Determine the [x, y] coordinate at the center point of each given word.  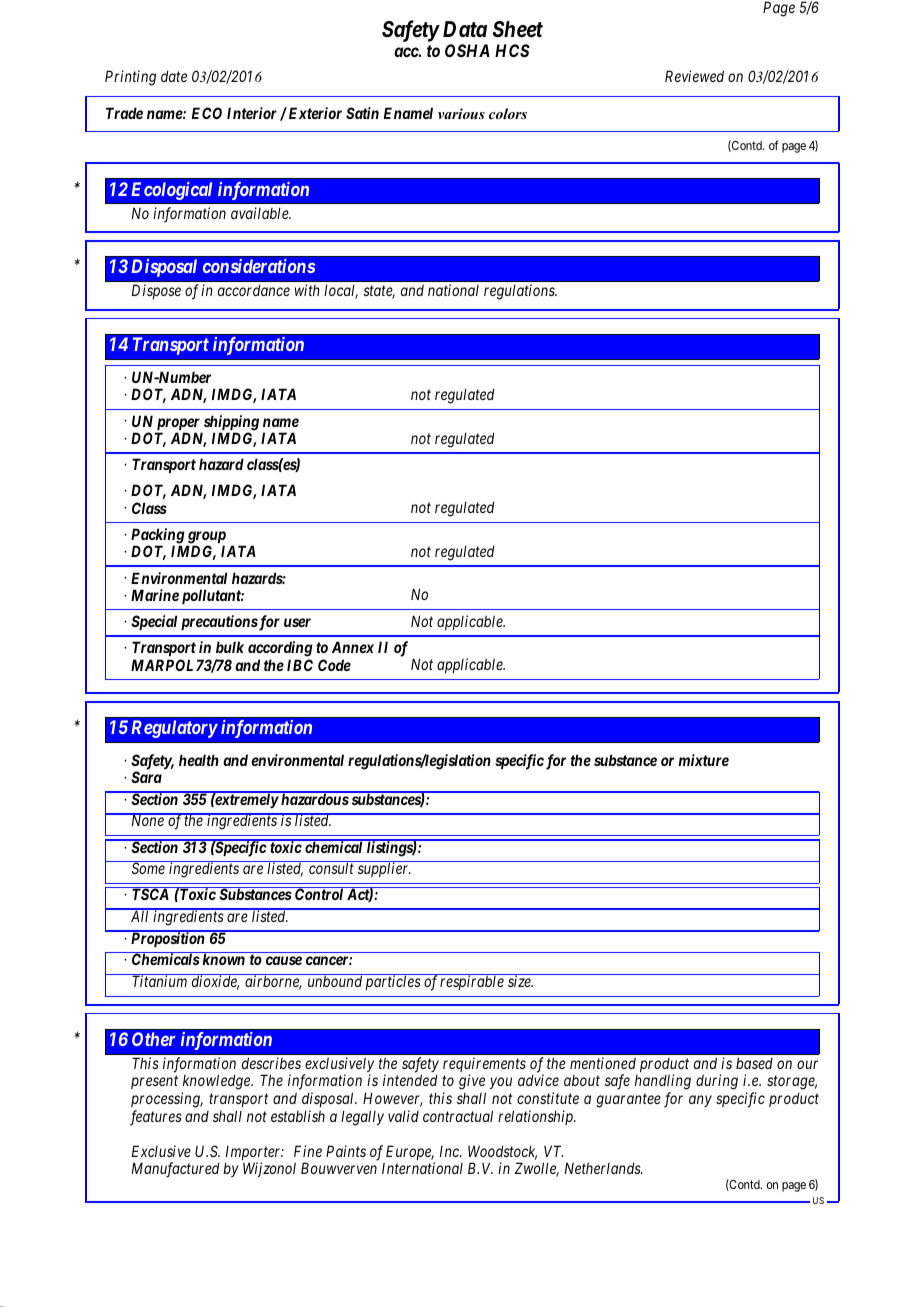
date [174, 76]
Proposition [168, 939]
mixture [703, 760]
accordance [254, 290]
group [206, 538]
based [754, 1063]
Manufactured [175, 1170]
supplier [384, 869]
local [341, 291]
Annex [353, 647]
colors [508, 113]
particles [392, 982]
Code [334, 665]
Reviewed [694, 76]
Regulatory [174, 729]
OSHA [467, 50]
